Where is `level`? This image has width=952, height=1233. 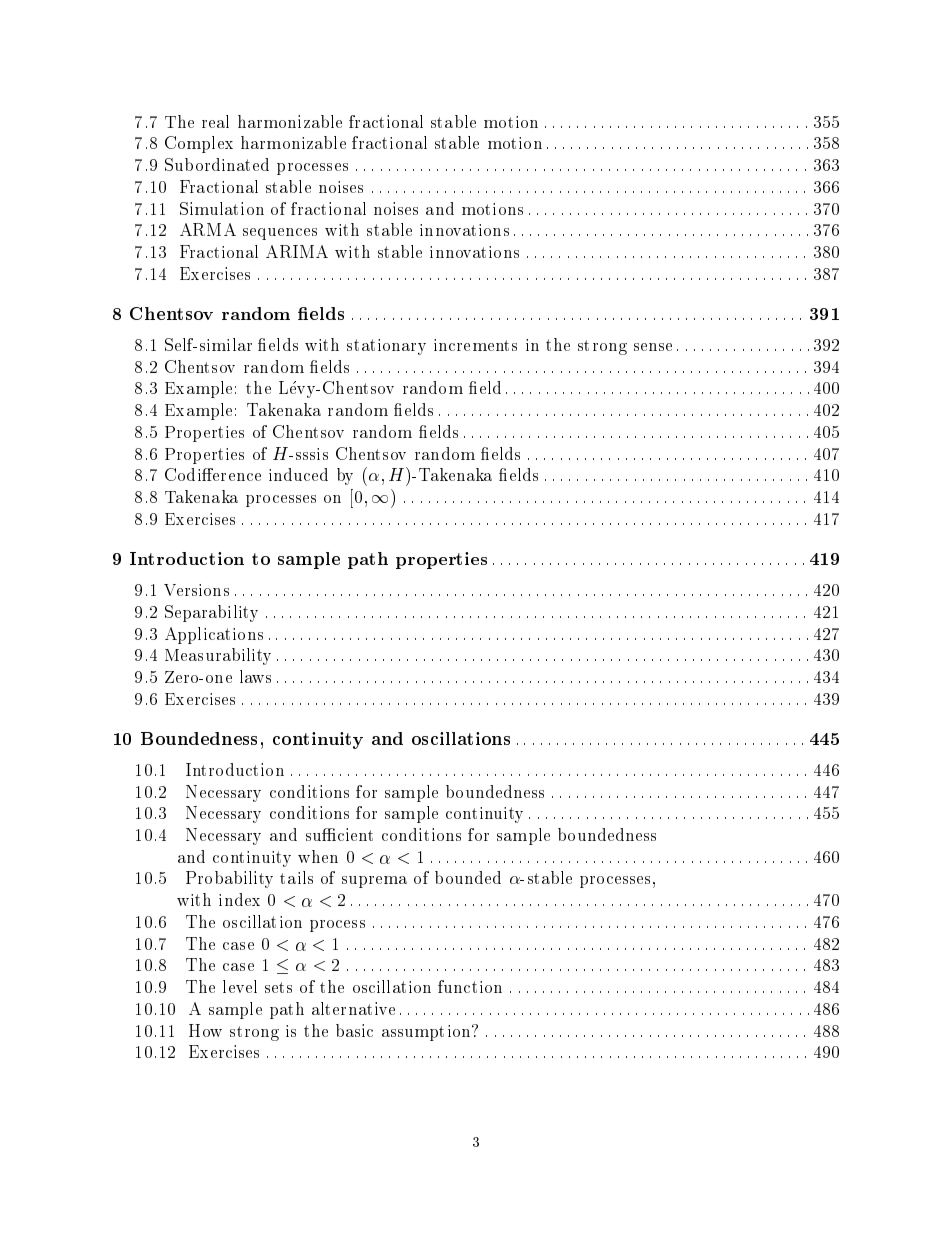
level is located at coordinates (240, 986).
